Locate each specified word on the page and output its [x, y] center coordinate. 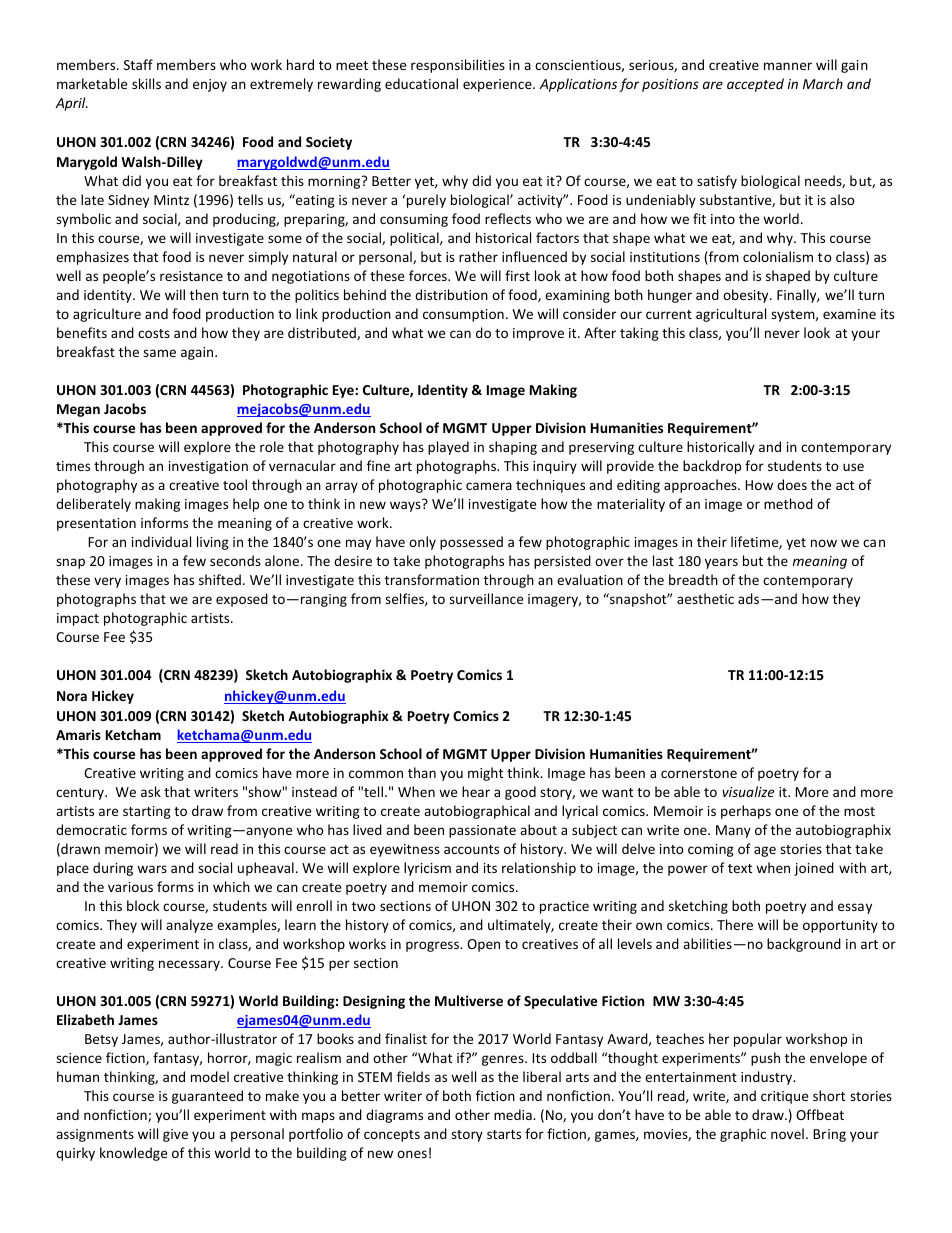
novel [787, 1133]
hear [476, 791]
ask [151, 791]
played [448, 448]
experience [498, 85]
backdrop [712, 467]
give [175, 1135]
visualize [748, 791]
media [514, 1114]
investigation [208, 467]
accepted [755, 85]
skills [146, 83]
